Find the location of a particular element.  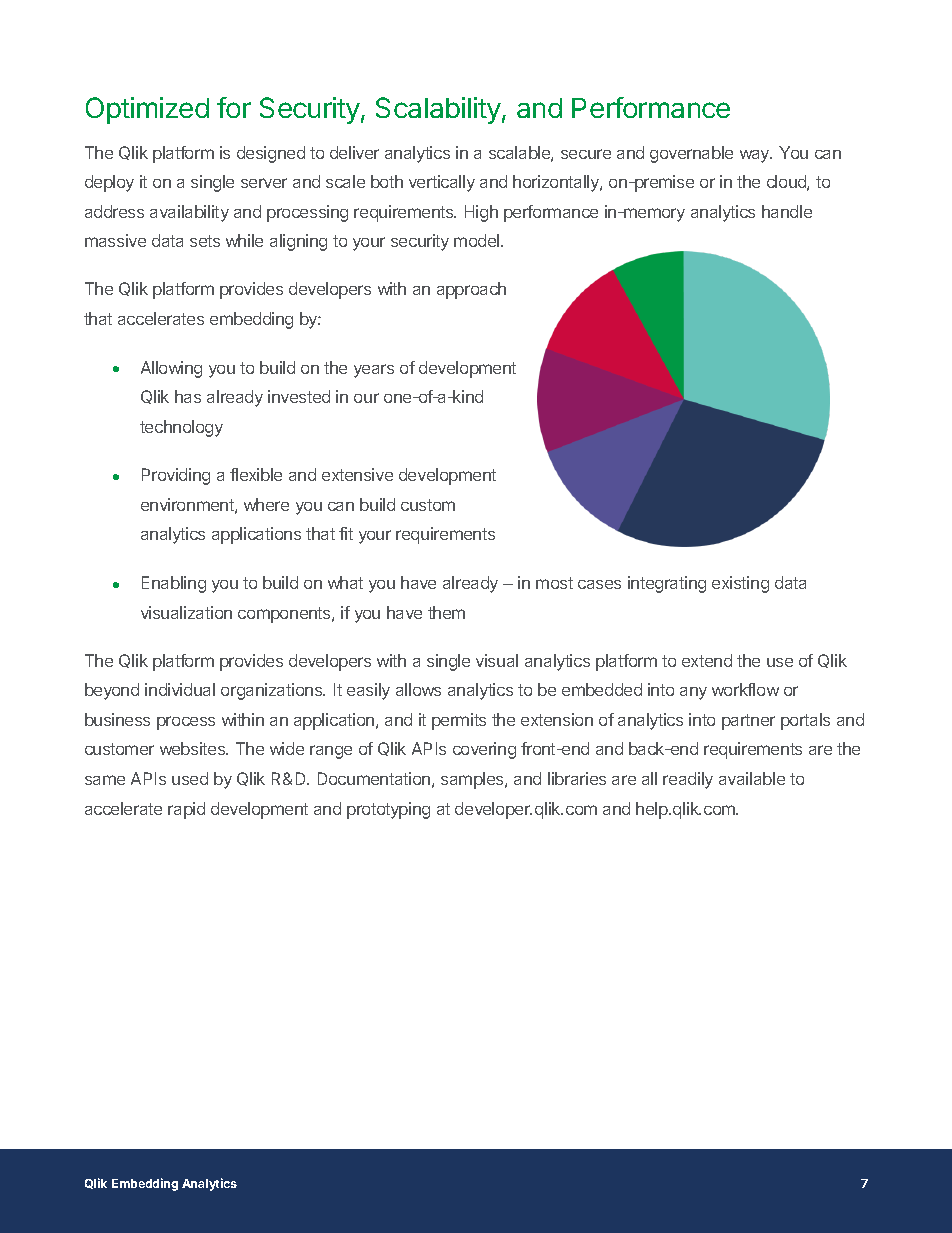

vertically is located at coordinates (442, 183).
